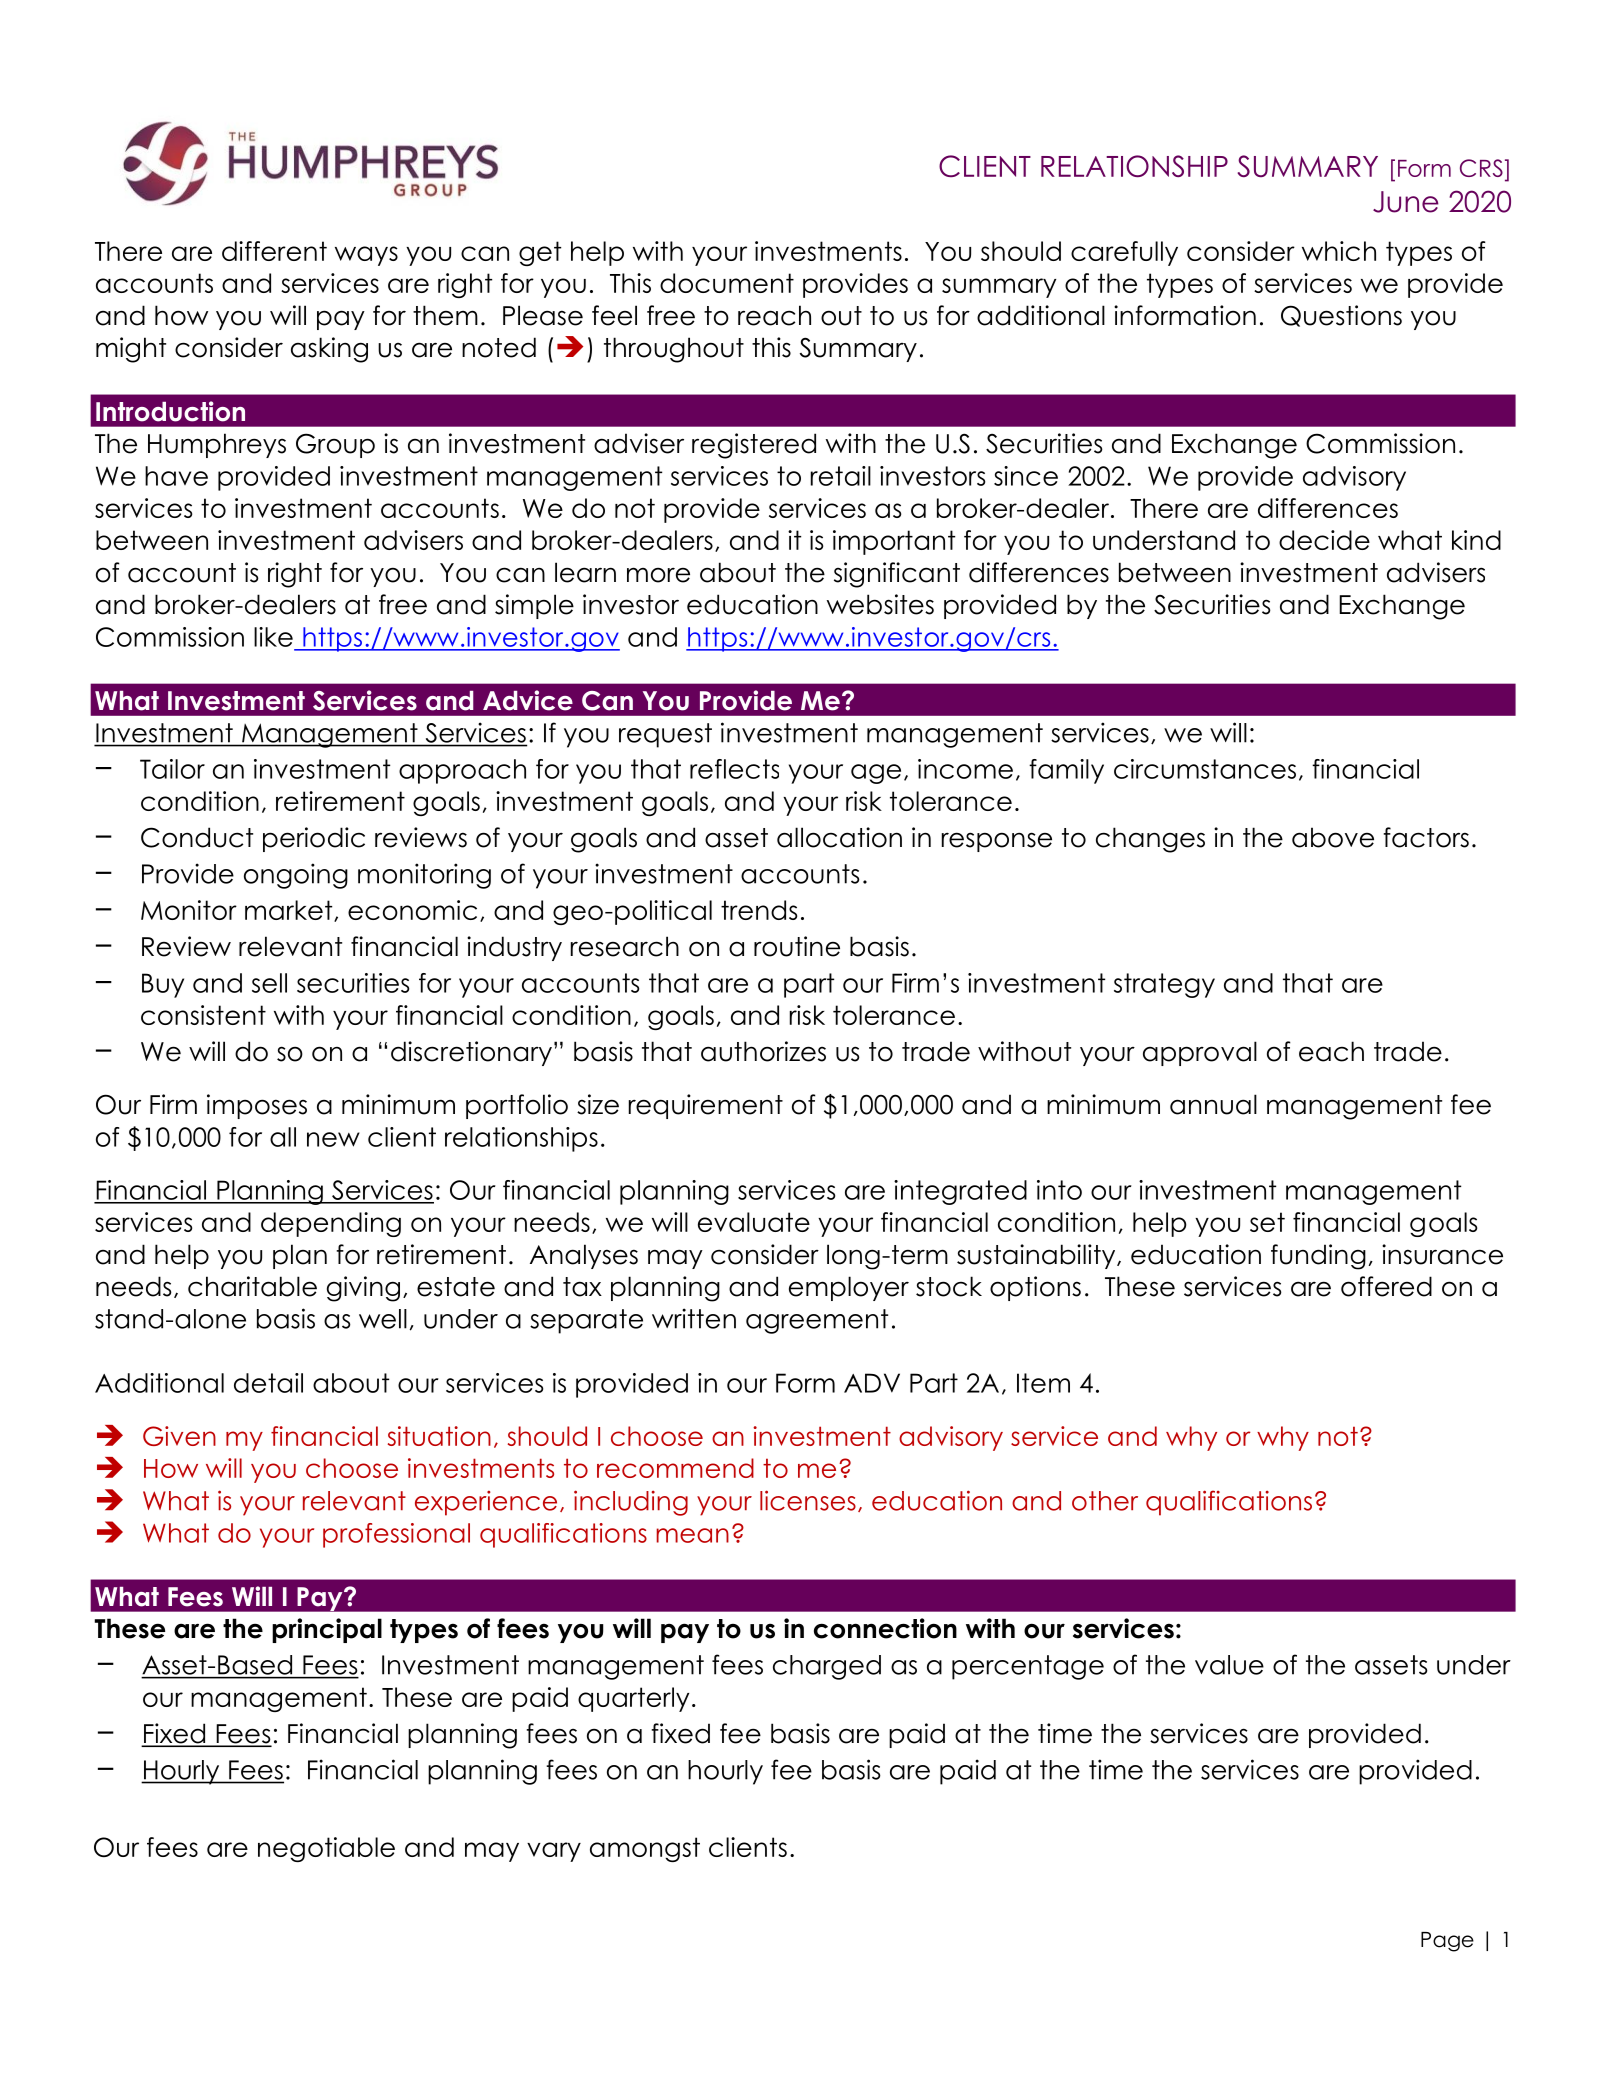 Image resolution: width=1606 pixels, height=2078 pixels. Describe the element at coordinates (645, 1849) in the page. I see `amongst` at that location.
